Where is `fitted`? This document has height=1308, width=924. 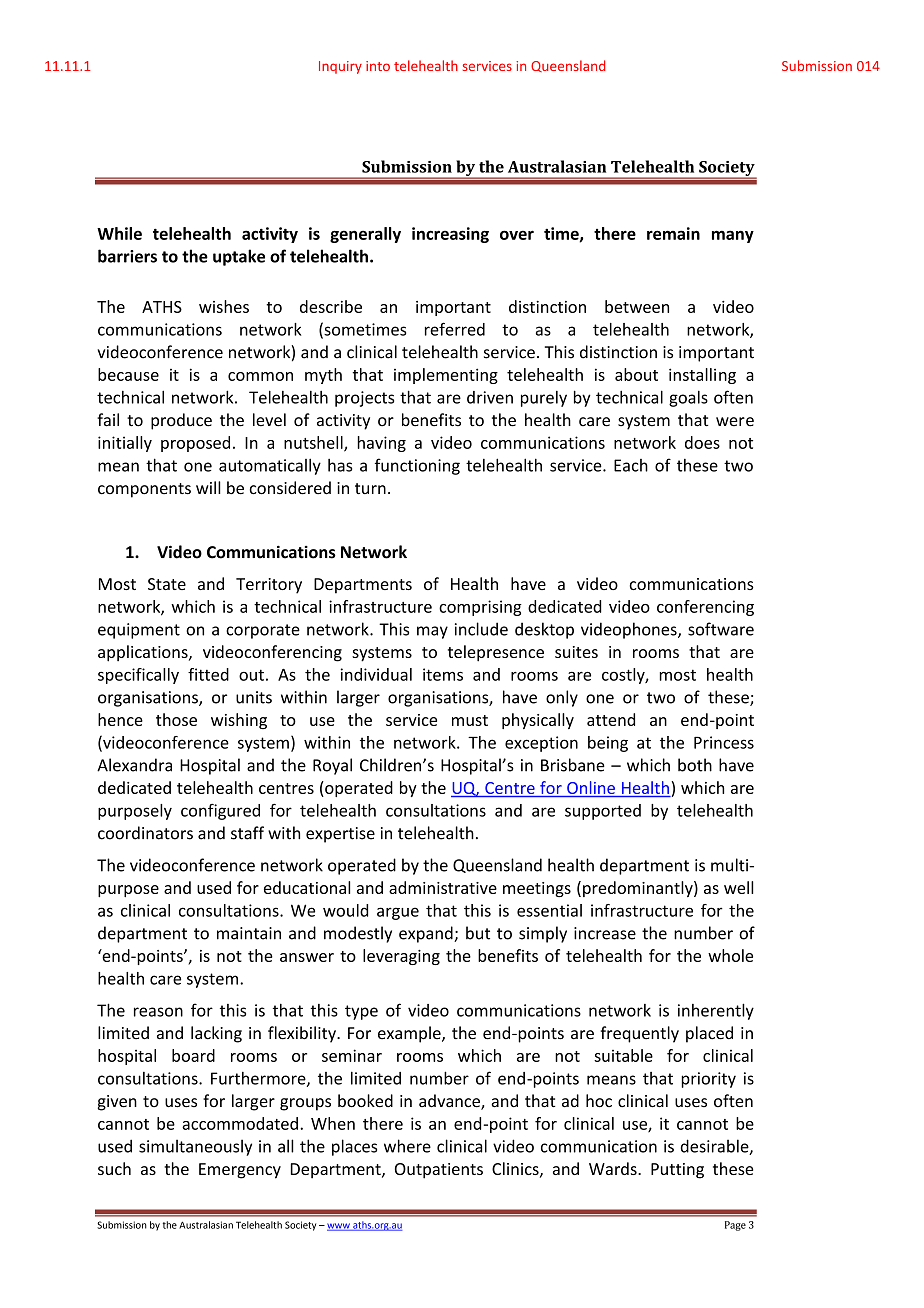 fitted is located at coordinates (208, 674).
